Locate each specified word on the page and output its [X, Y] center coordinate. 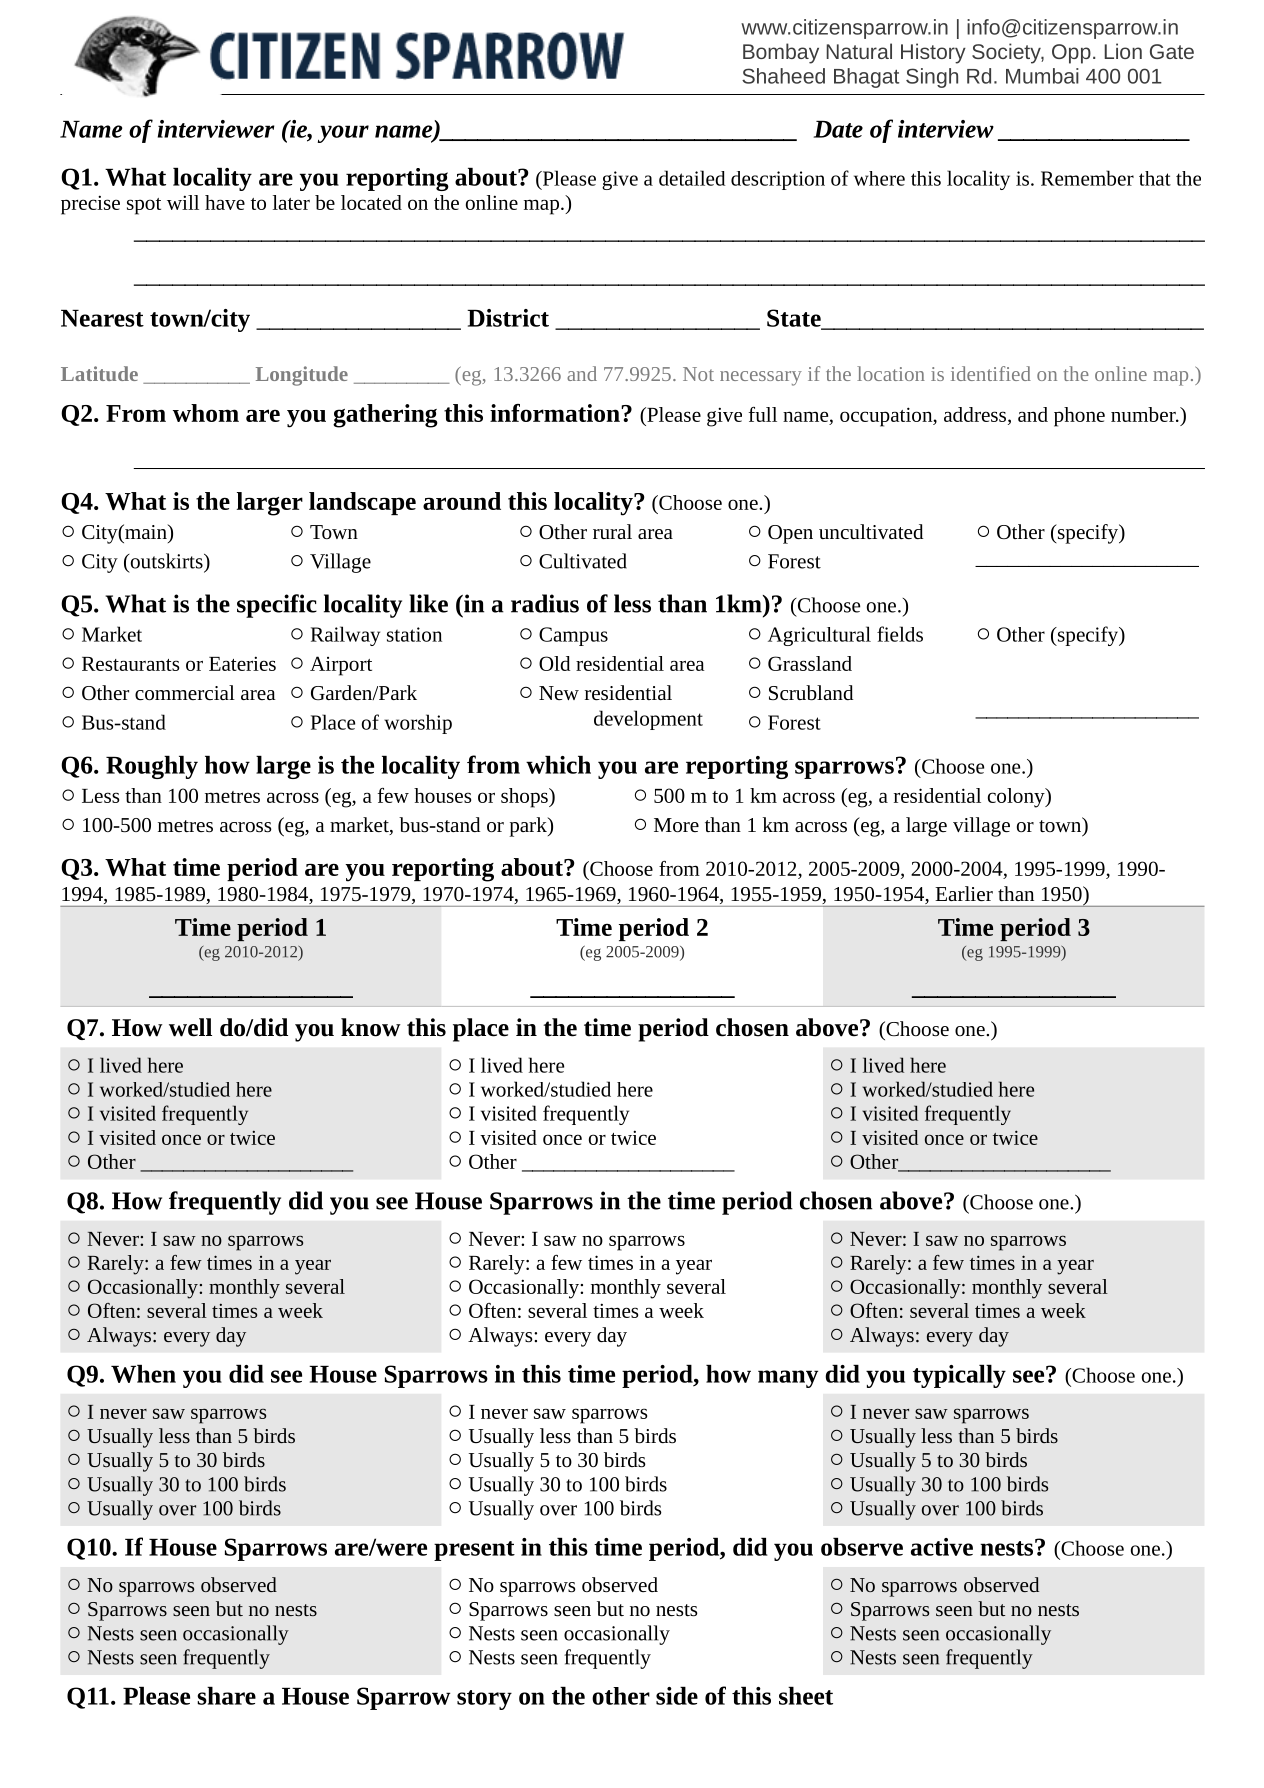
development [648, 720]
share [226, 1696]
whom [206, 413]
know [371, 1027]
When [143, 1374]
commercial [185, 692]
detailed [692, 178]
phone [1079, 417]
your [343, 134]
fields [900, 634]
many [788, 1379]
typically [959, 1376]
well [190, 1027]
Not [698, 374]
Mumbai [1042, 76]
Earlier [964, 893]
